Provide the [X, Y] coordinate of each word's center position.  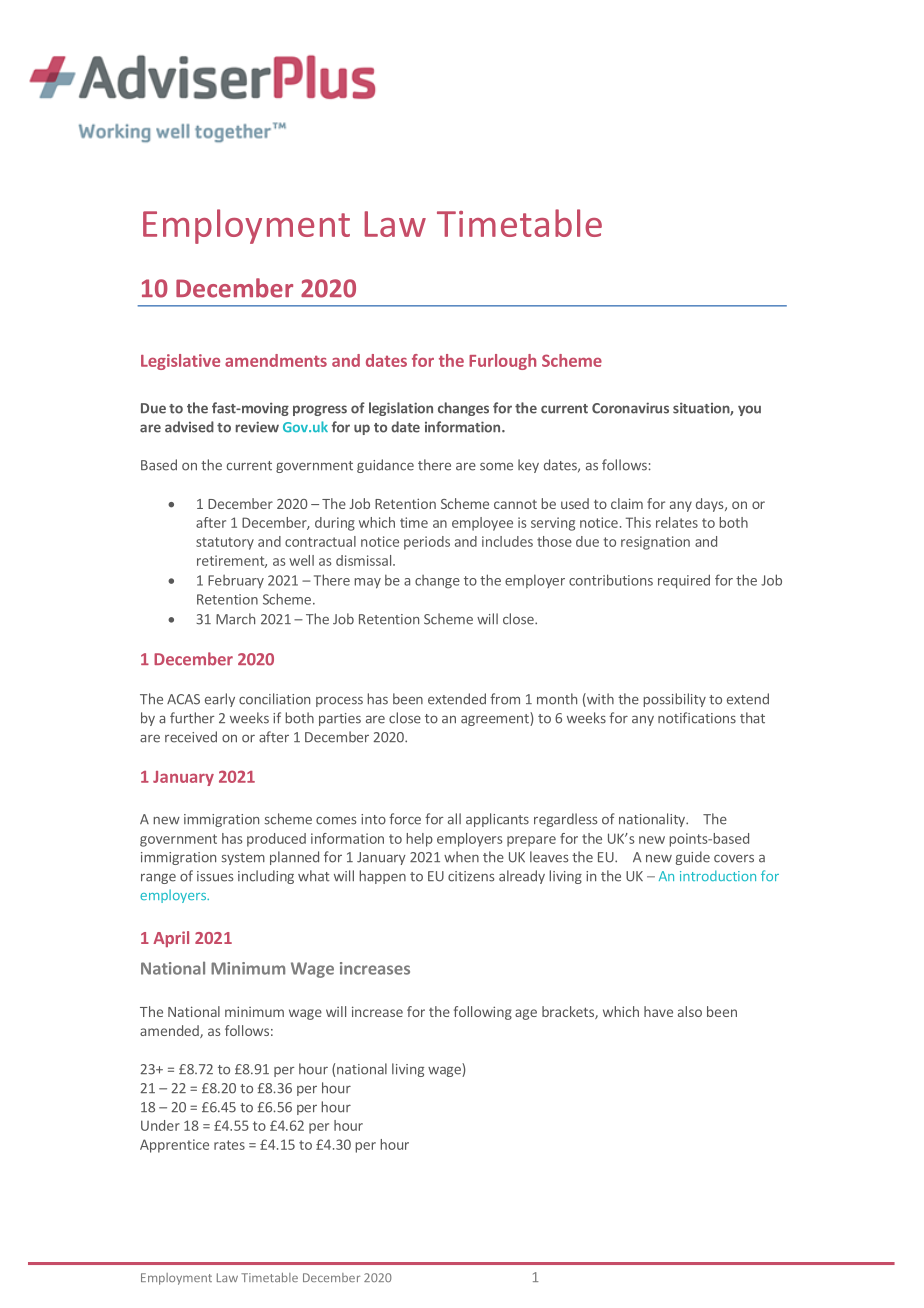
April [171, 939]
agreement [496, 719]
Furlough [502, 362]
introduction [718, 875]
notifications [697, 718]
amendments [276, 360]
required [684, 581]
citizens [471, 876]
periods [427, 543]
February [236, 582]
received [191, 737]
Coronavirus [630, 408]
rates [229, 1145]
